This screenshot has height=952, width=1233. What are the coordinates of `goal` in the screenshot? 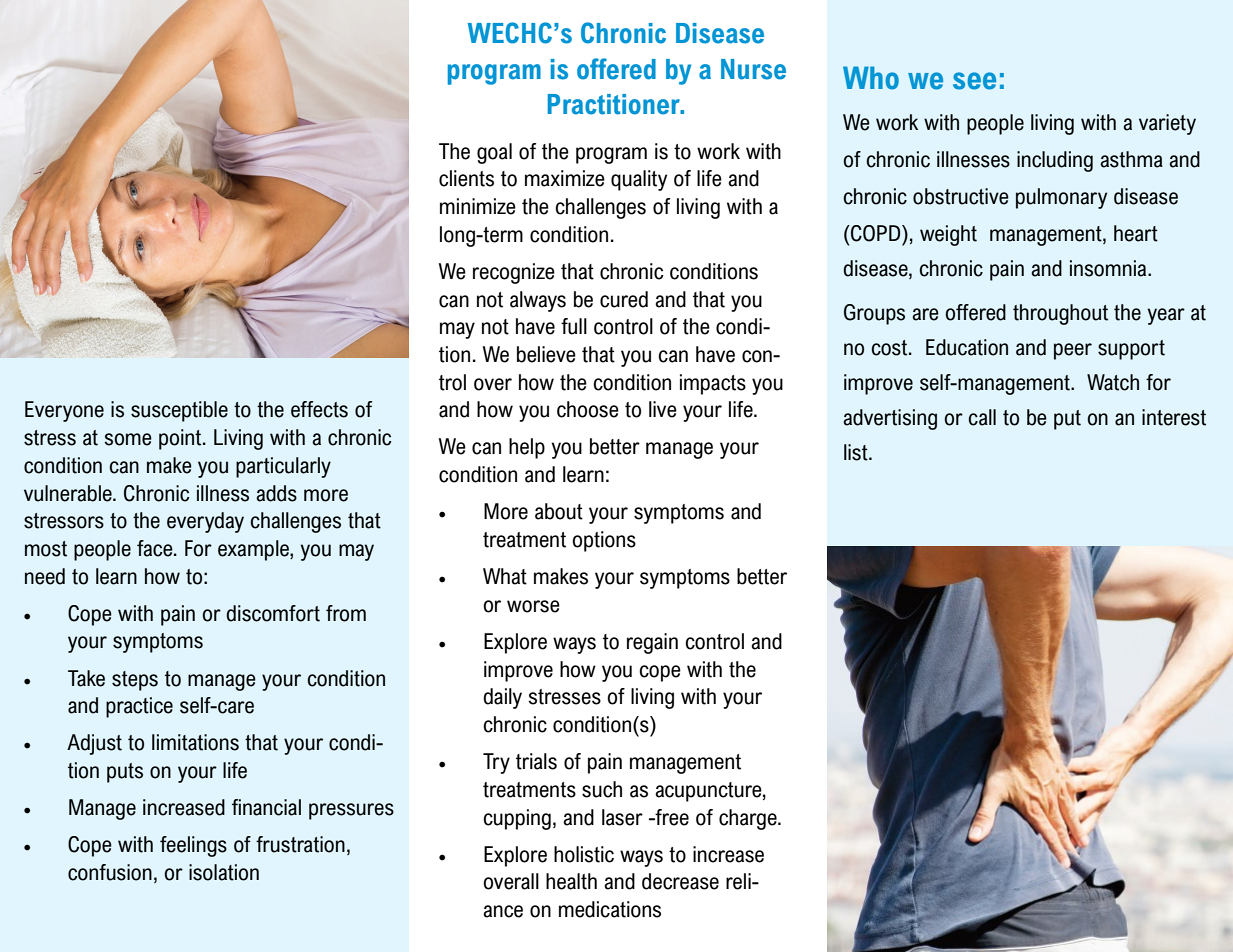 It's located at (494, 153).
